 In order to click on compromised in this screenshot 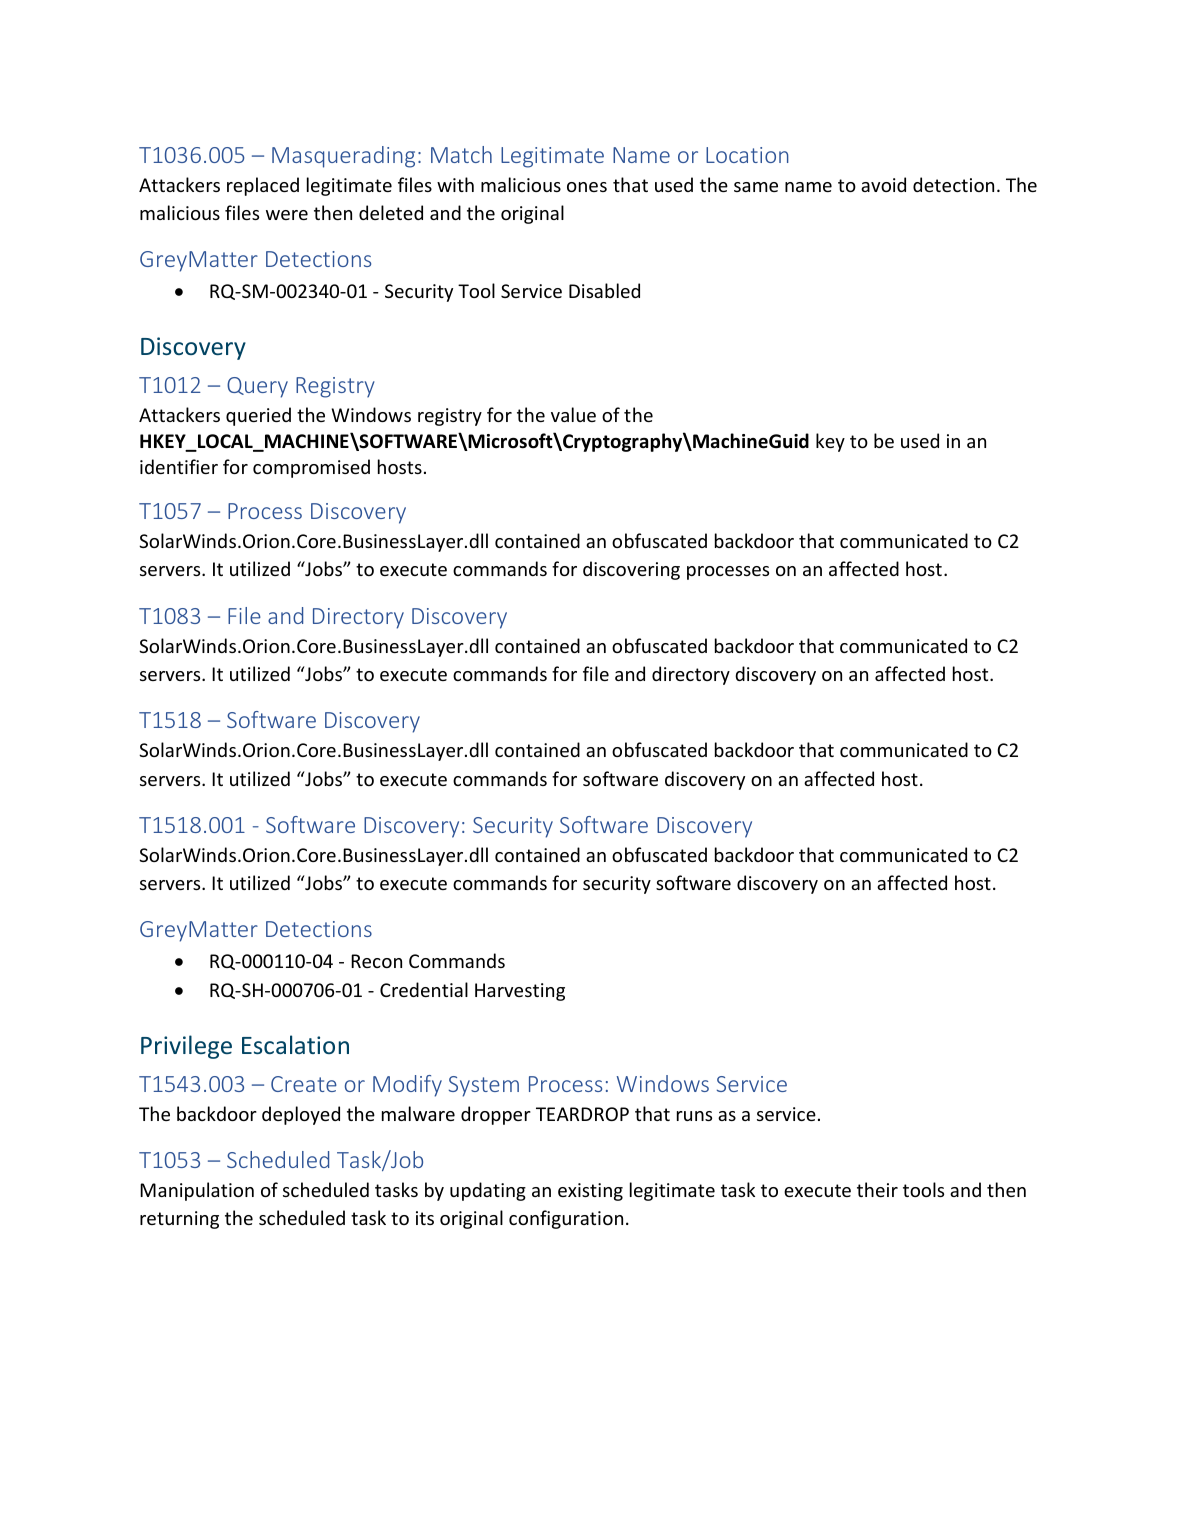, I will do `click(311, 468)`.
